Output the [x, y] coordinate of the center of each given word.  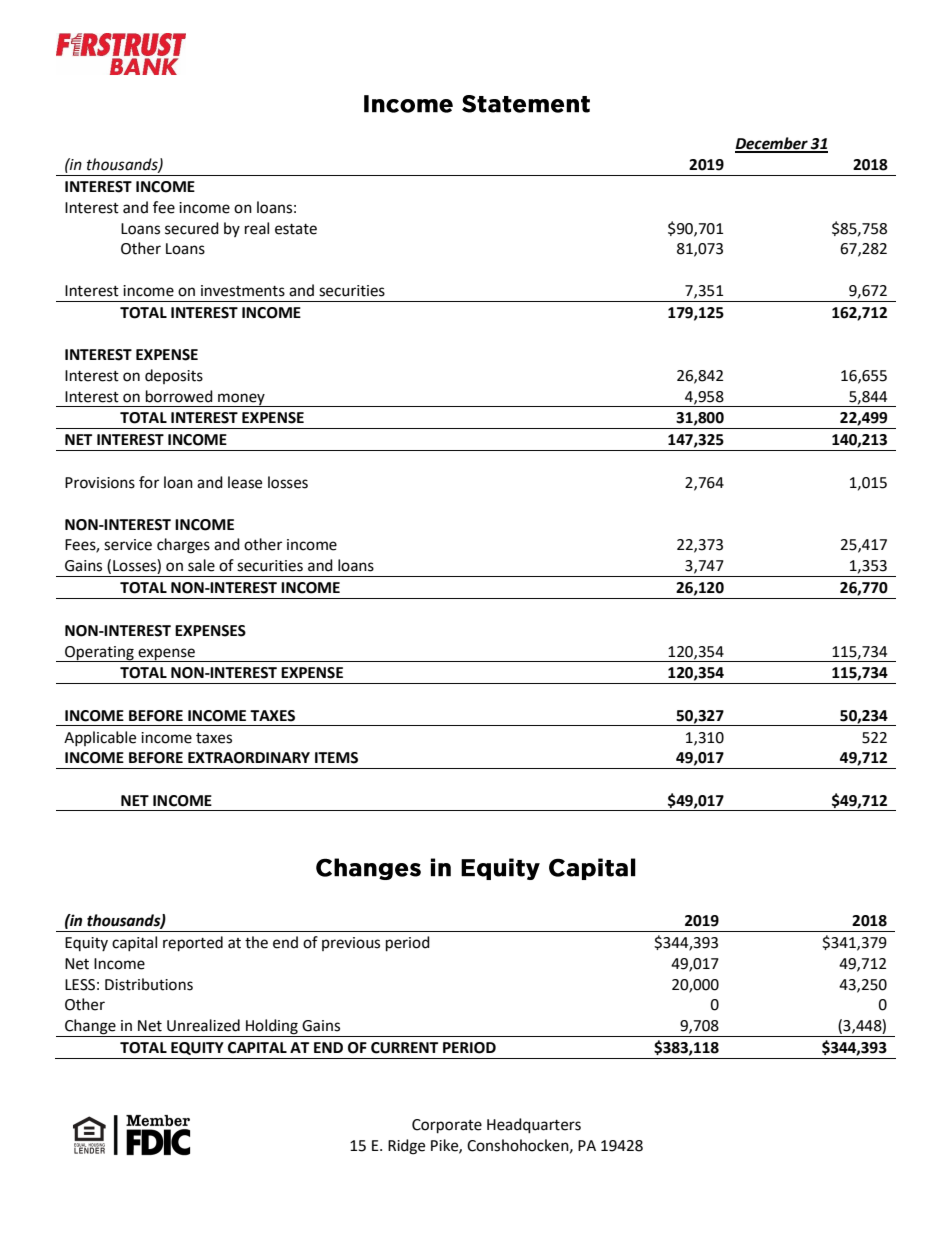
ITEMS [336, 758]
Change [90, 1028]
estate [296, 229]
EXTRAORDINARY [249, 758]
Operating [99, 654]
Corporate [447, 1126]
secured [192, 228]
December [772, 144]
